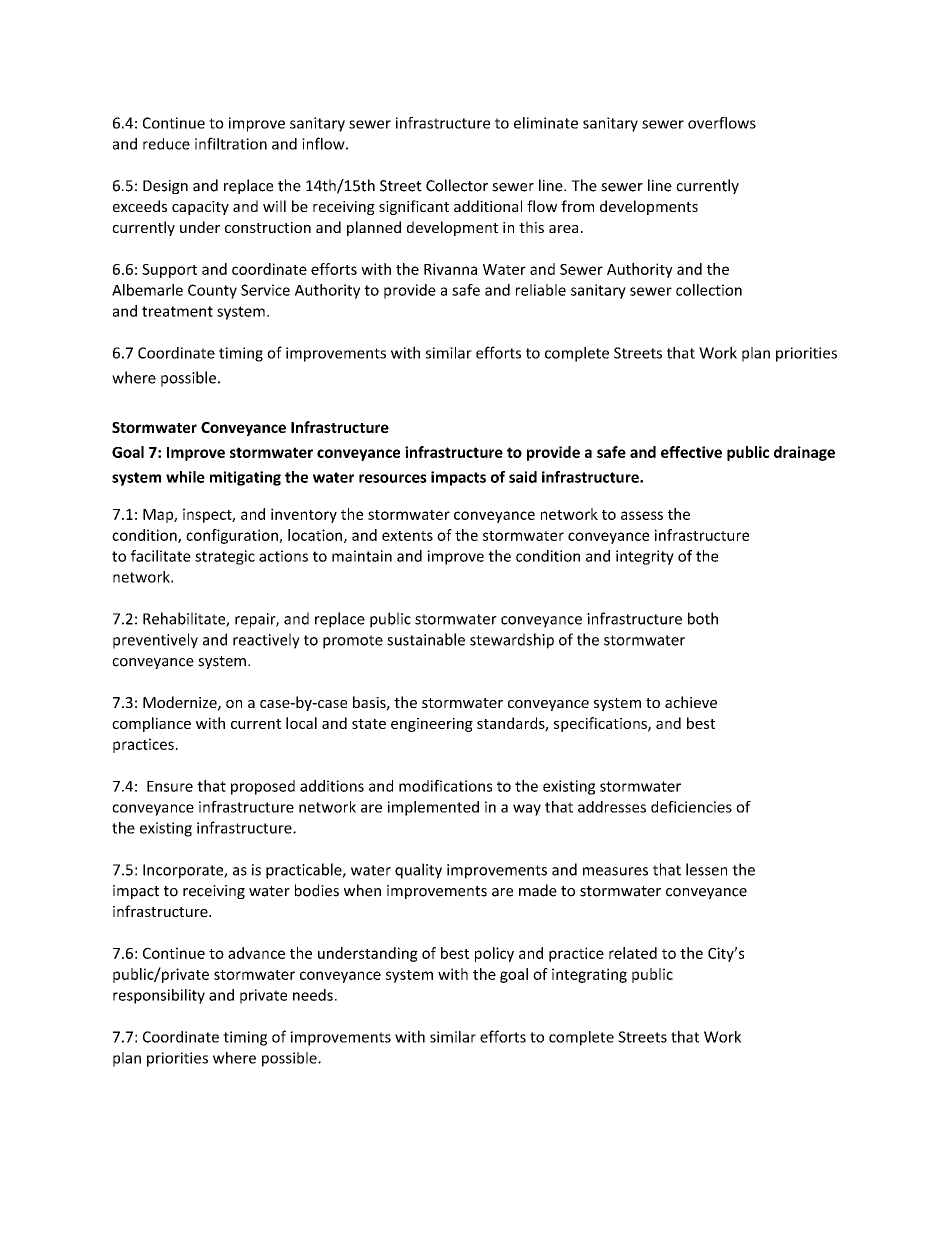 The width and height of the screenshot is (952, 1233). Describe the element at coordinates (231, 143) in the screenshot. I see `infiltration` at that location.
